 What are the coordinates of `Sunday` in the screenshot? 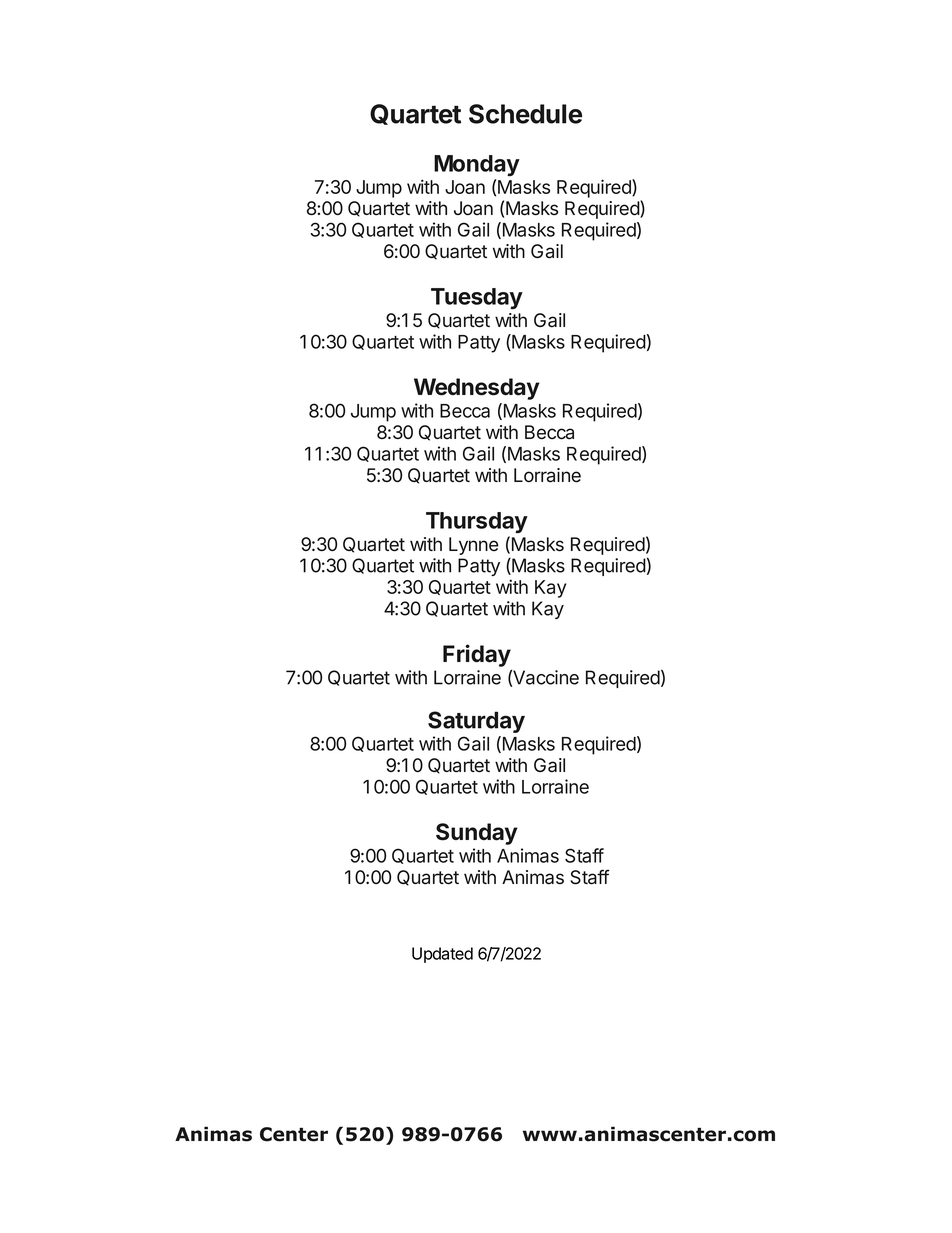 It's located at (477, 834).
